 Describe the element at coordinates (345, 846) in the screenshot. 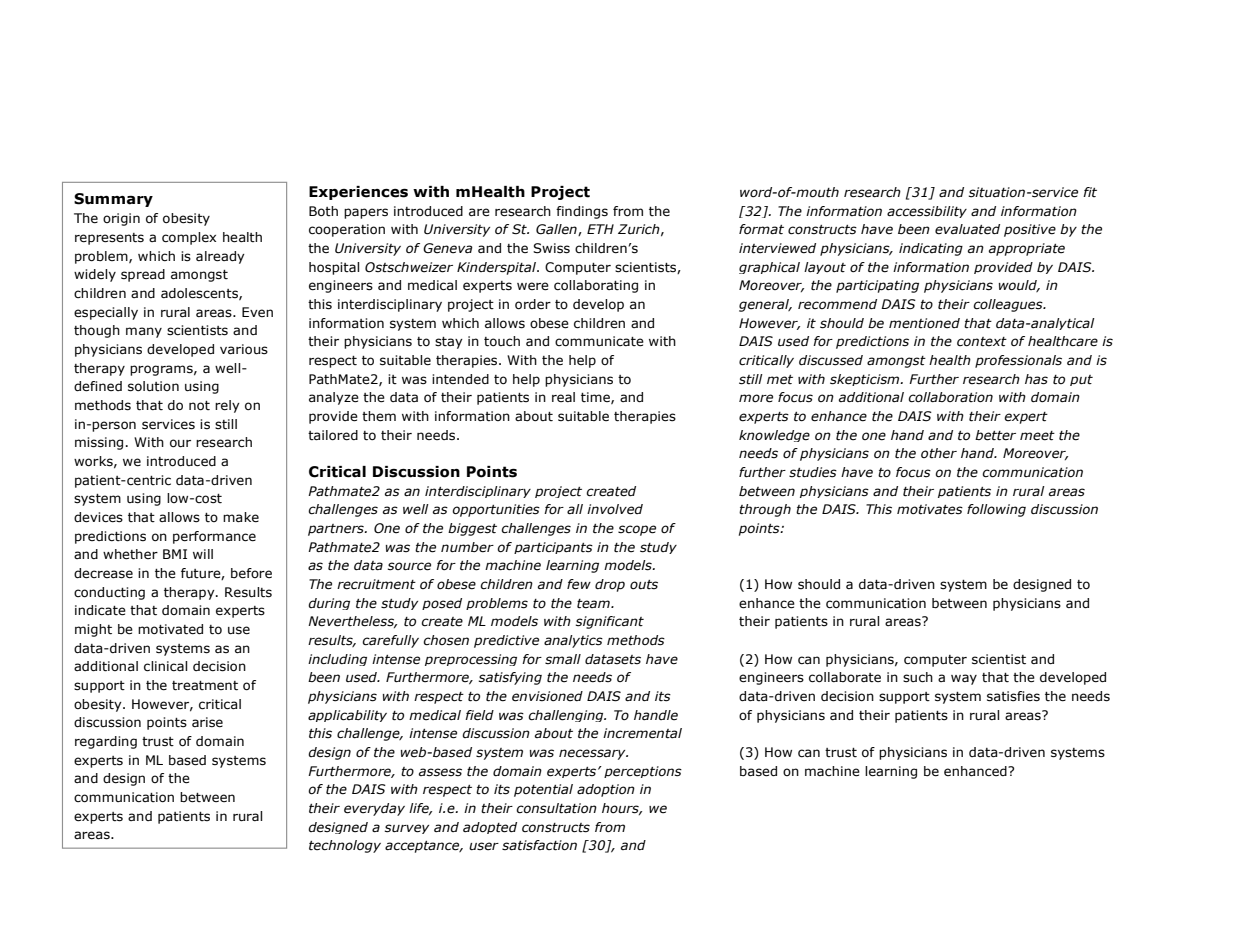

I see `technology` at that location.
